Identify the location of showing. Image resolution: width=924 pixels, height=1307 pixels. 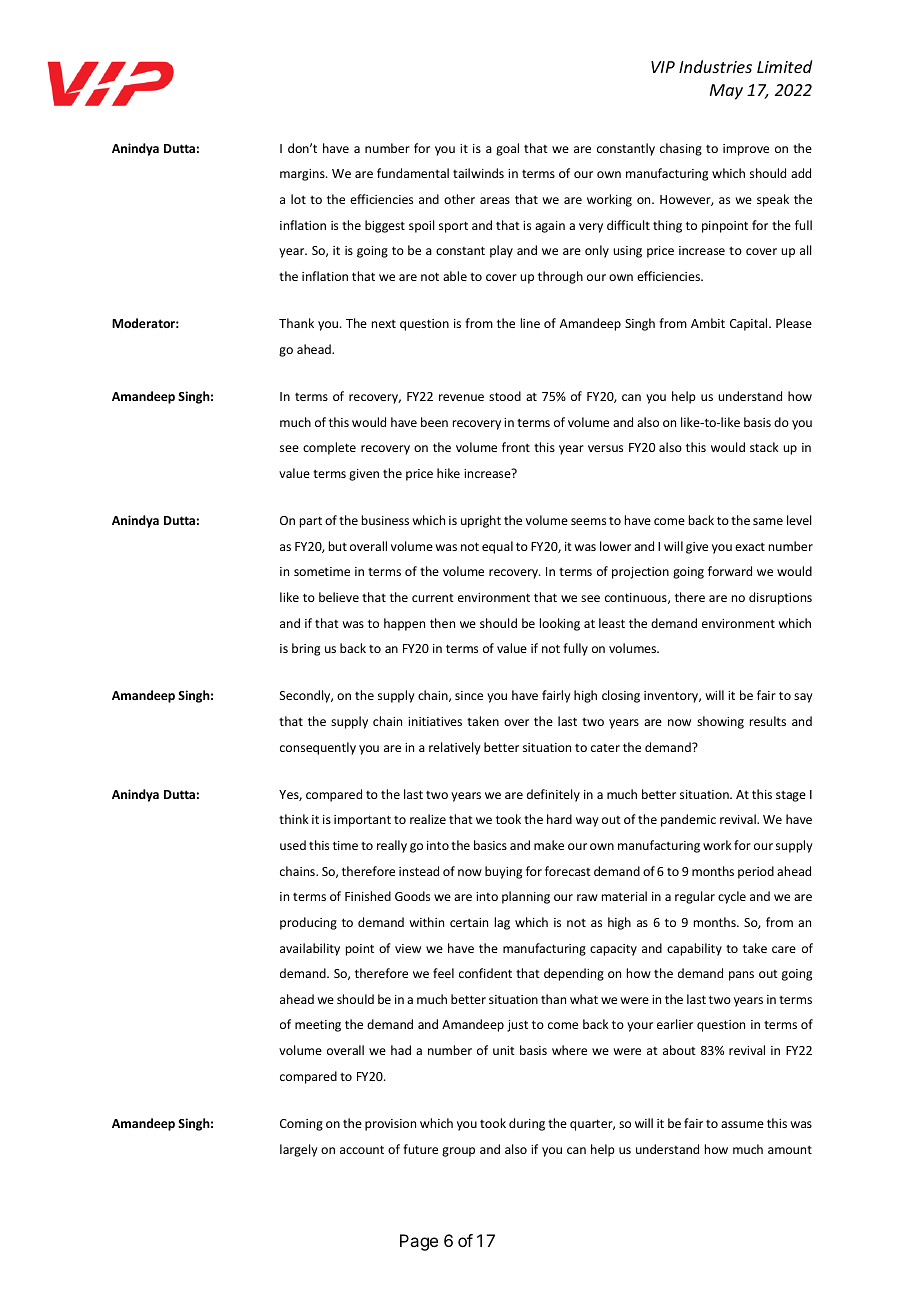
(720, 722).
